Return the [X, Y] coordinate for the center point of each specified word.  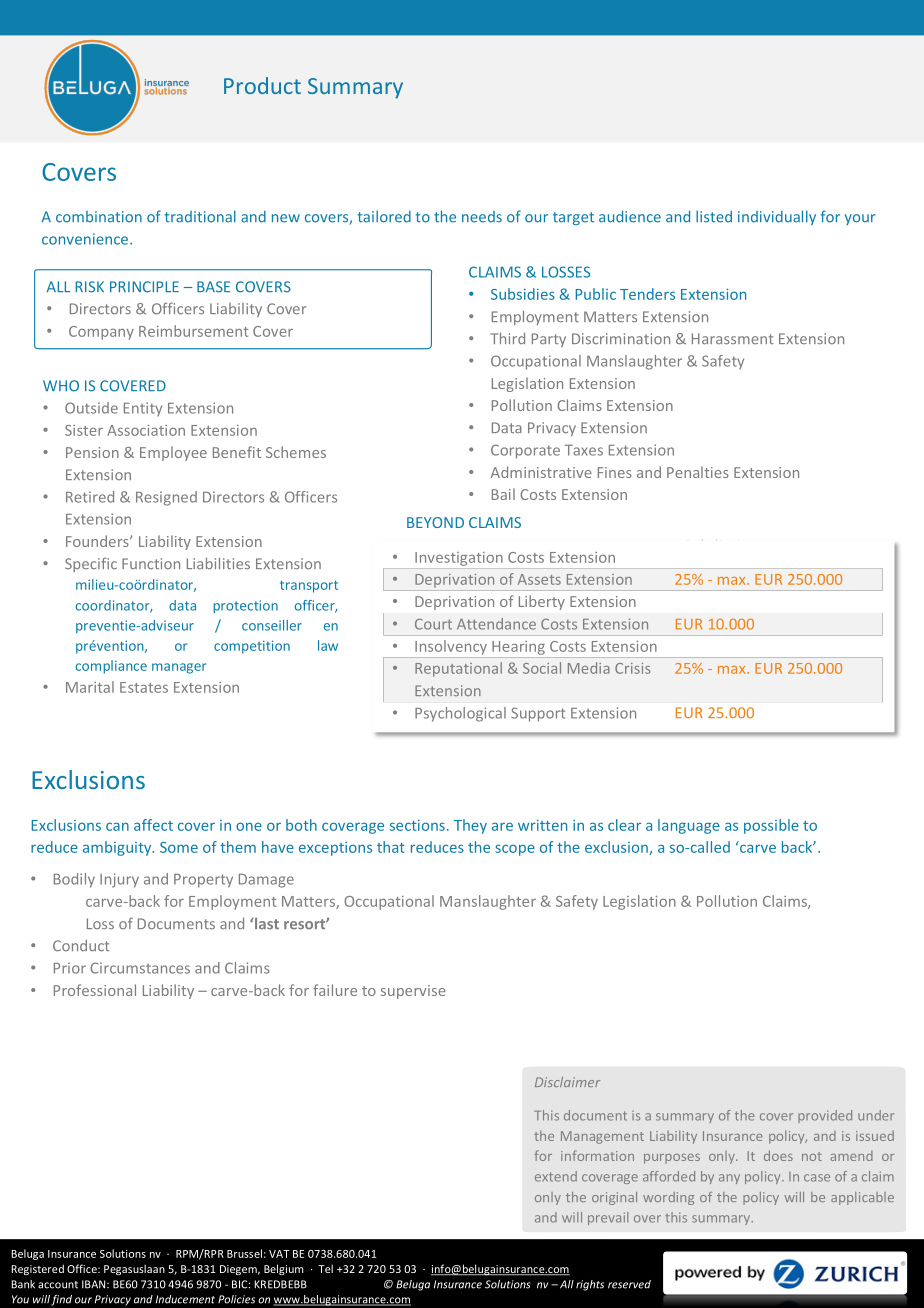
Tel [325, 1268]
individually [777, 217]
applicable [862, 1198]
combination [99, 217]
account [58, 1285]
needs [482, 217]
